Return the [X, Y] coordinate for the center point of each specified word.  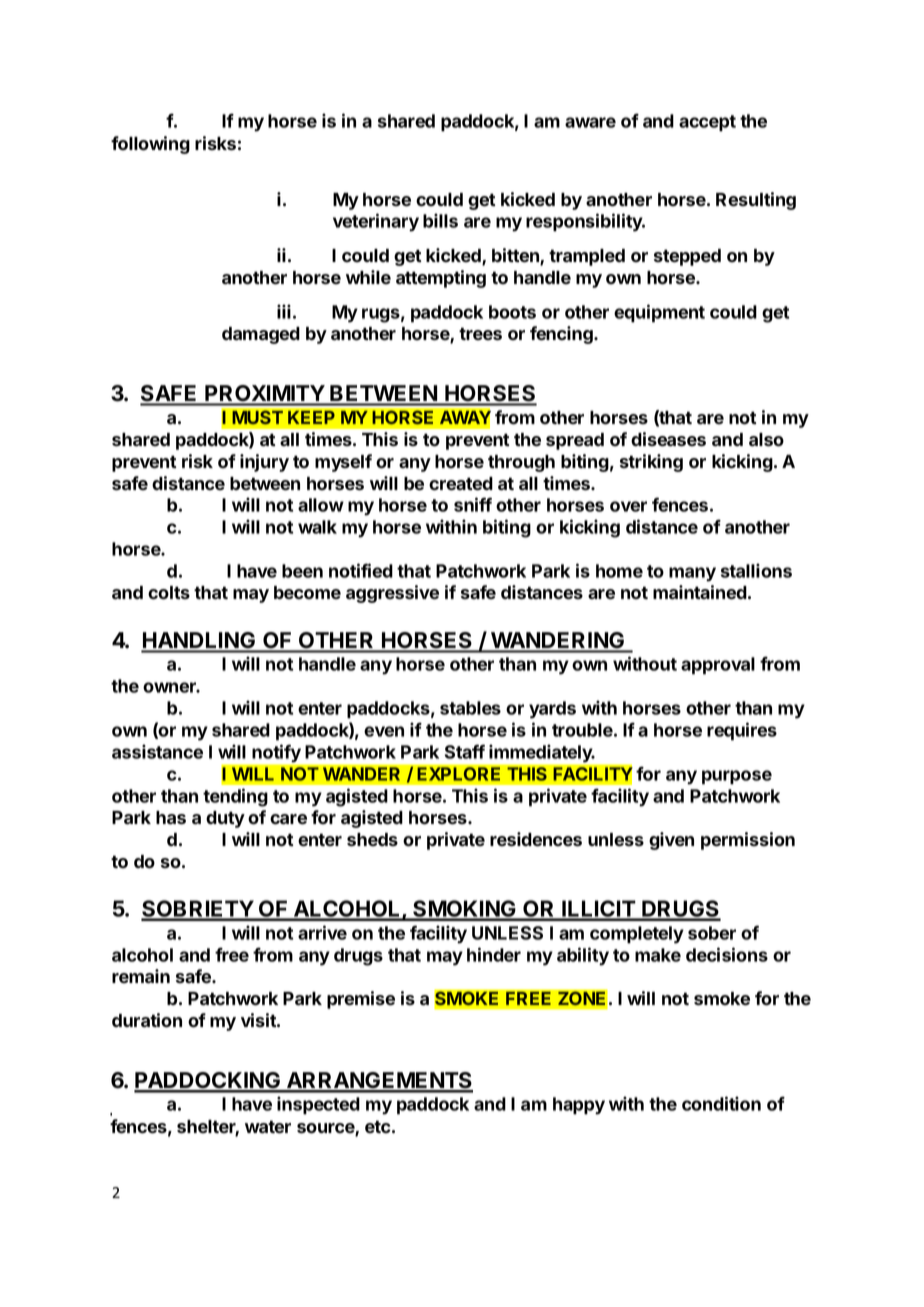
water [268, 1127]
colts [169, 593]
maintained [700, 592]
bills [440, 220]
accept [707, 123]
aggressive [392, 594]
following [150, 145]
